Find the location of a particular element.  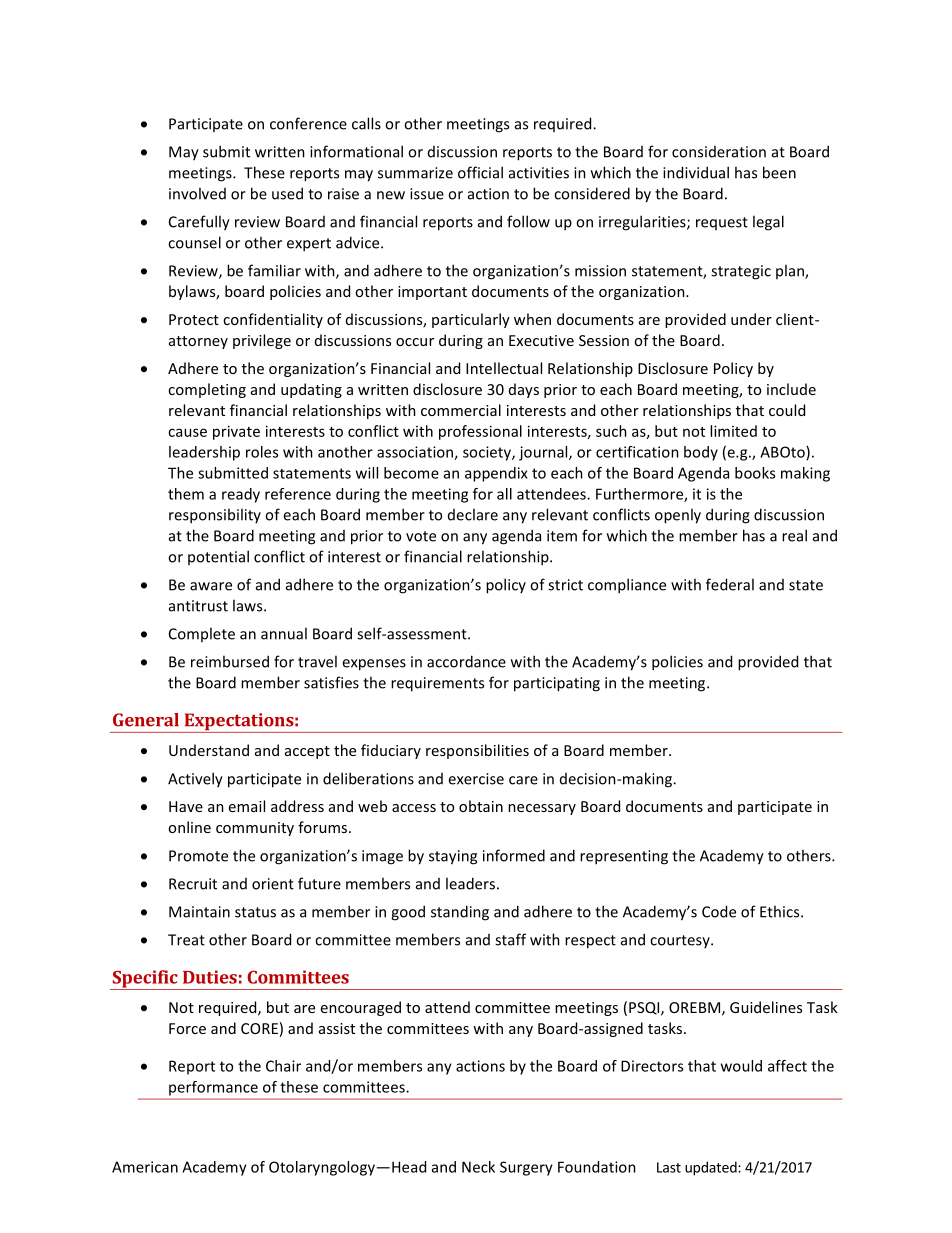

representing is located at coordinates (624, 857).
